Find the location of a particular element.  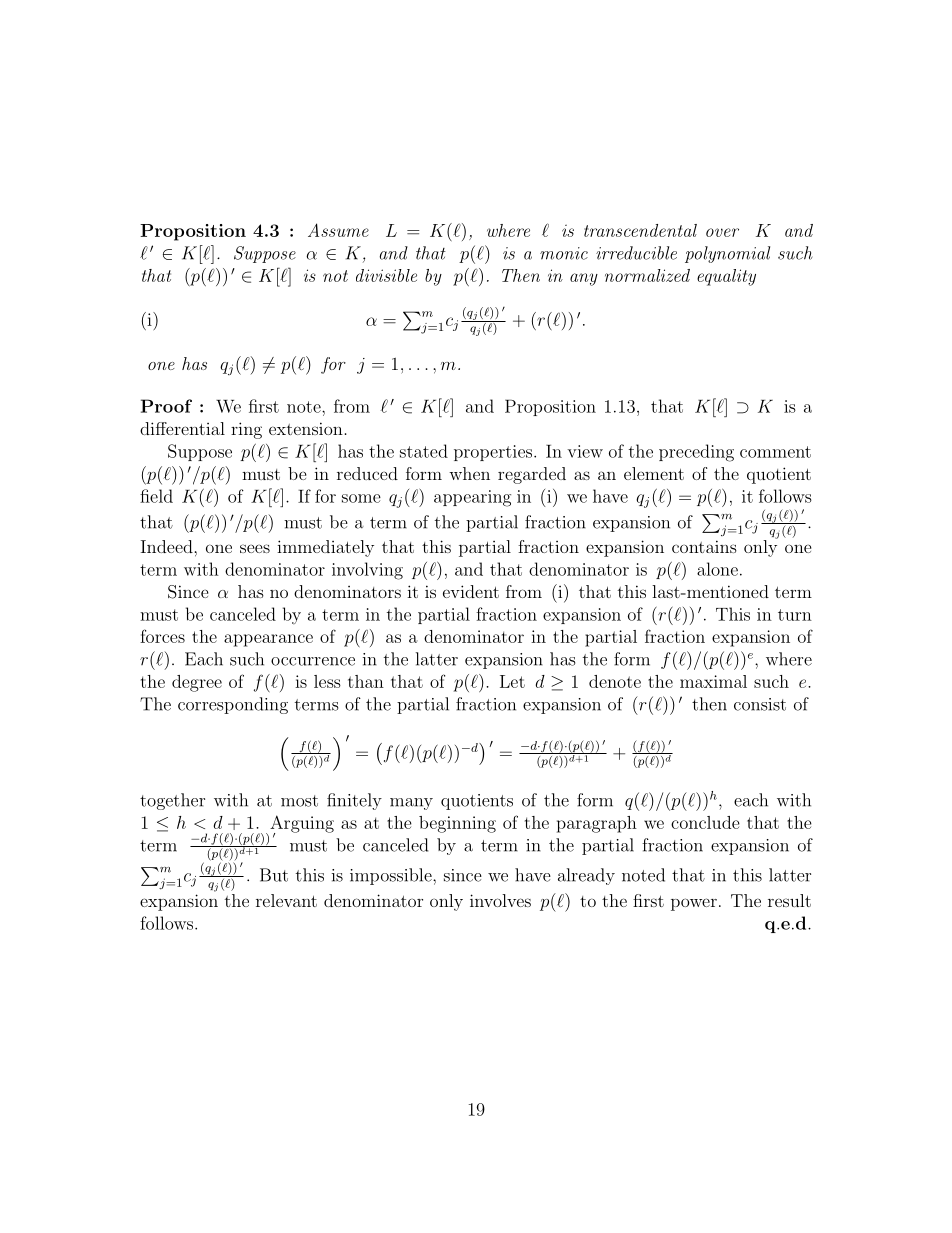

sees is located at coordinates (255, 548).
